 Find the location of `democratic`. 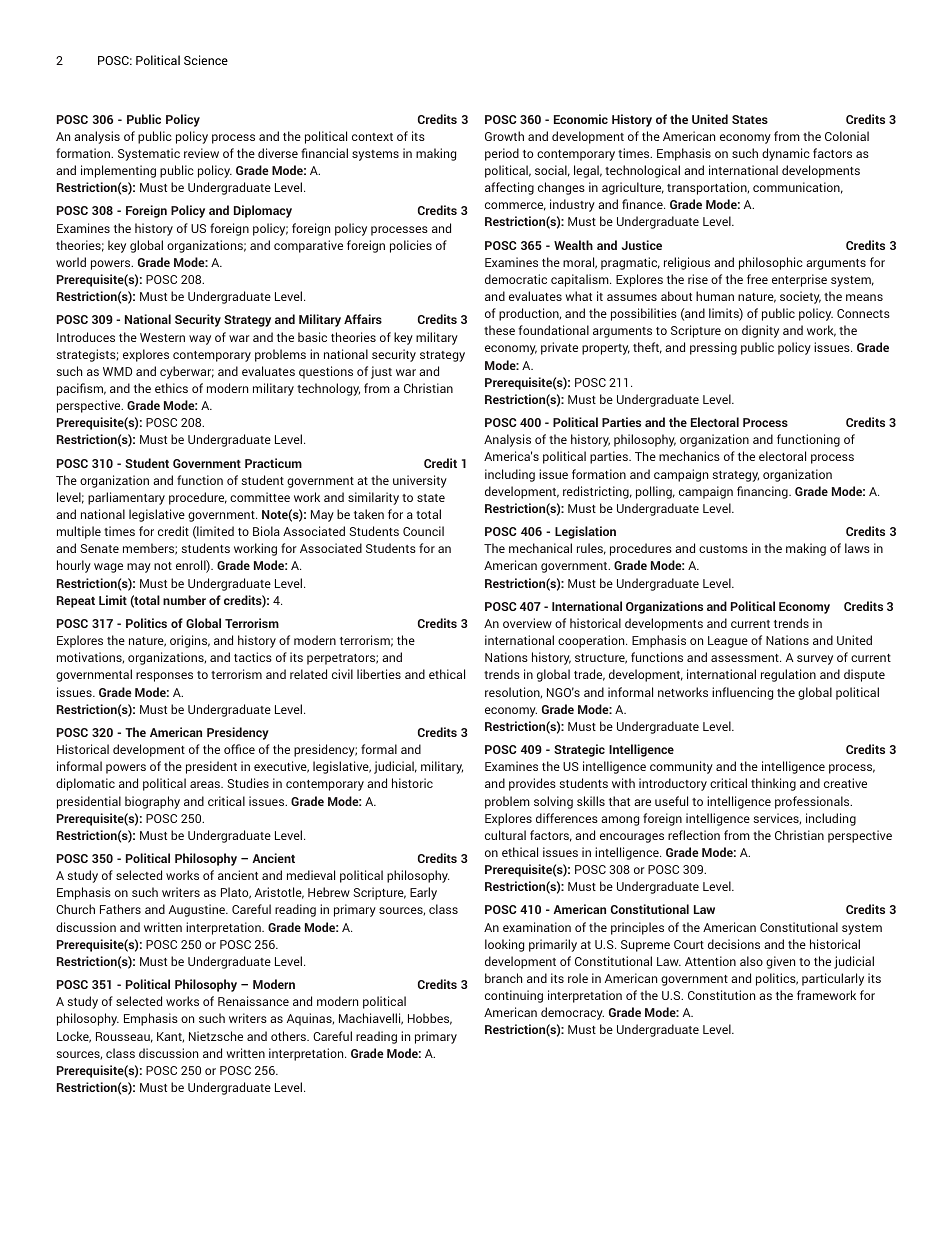

democratic is located at coordinates (516, 279).
